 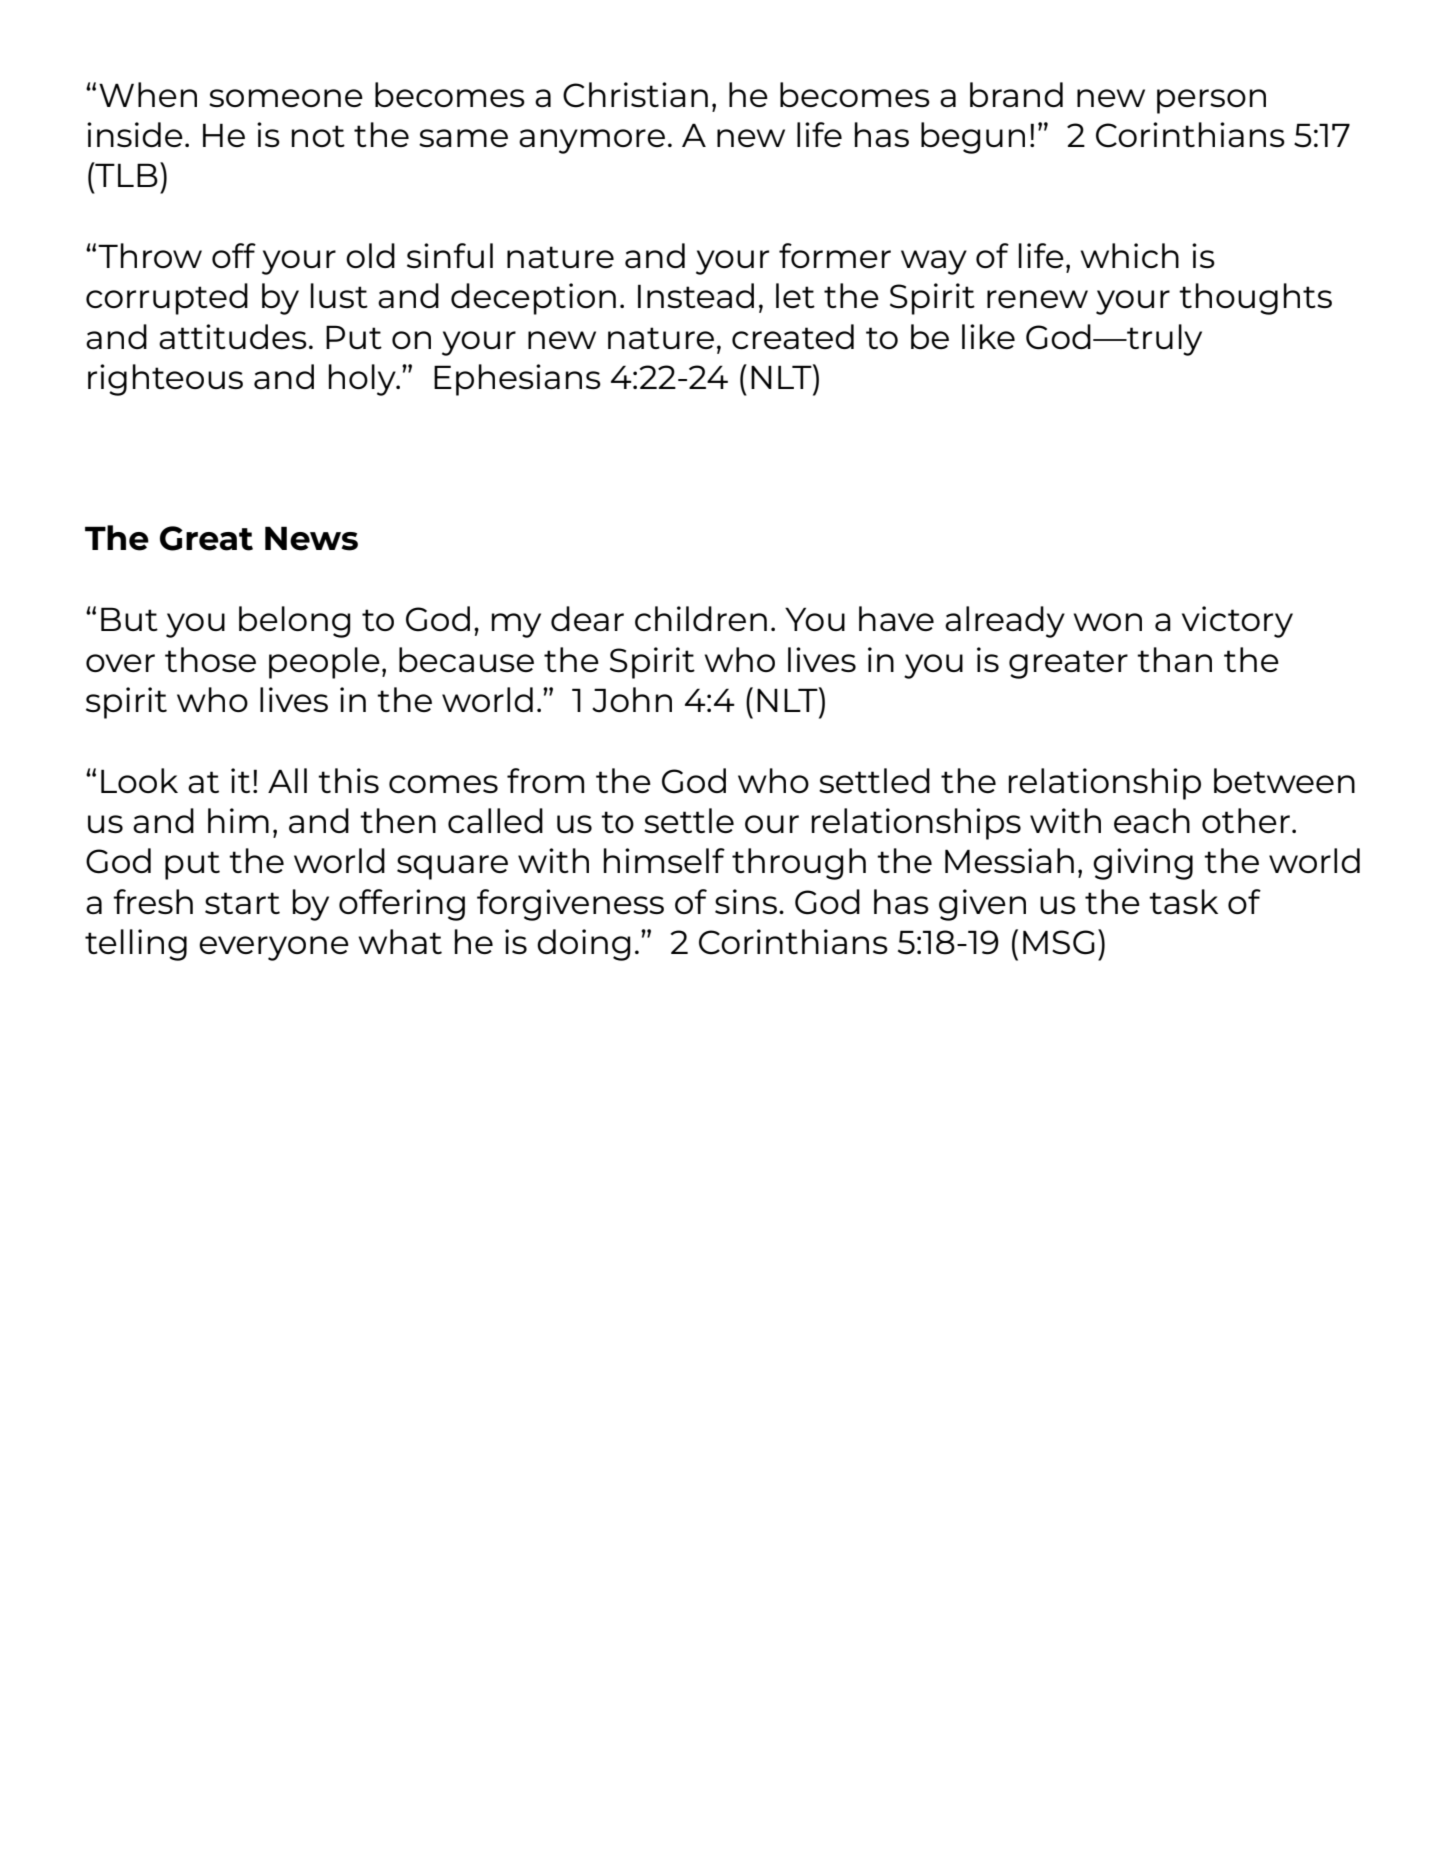 I want to click on someone, so click(x=286, y=98).
